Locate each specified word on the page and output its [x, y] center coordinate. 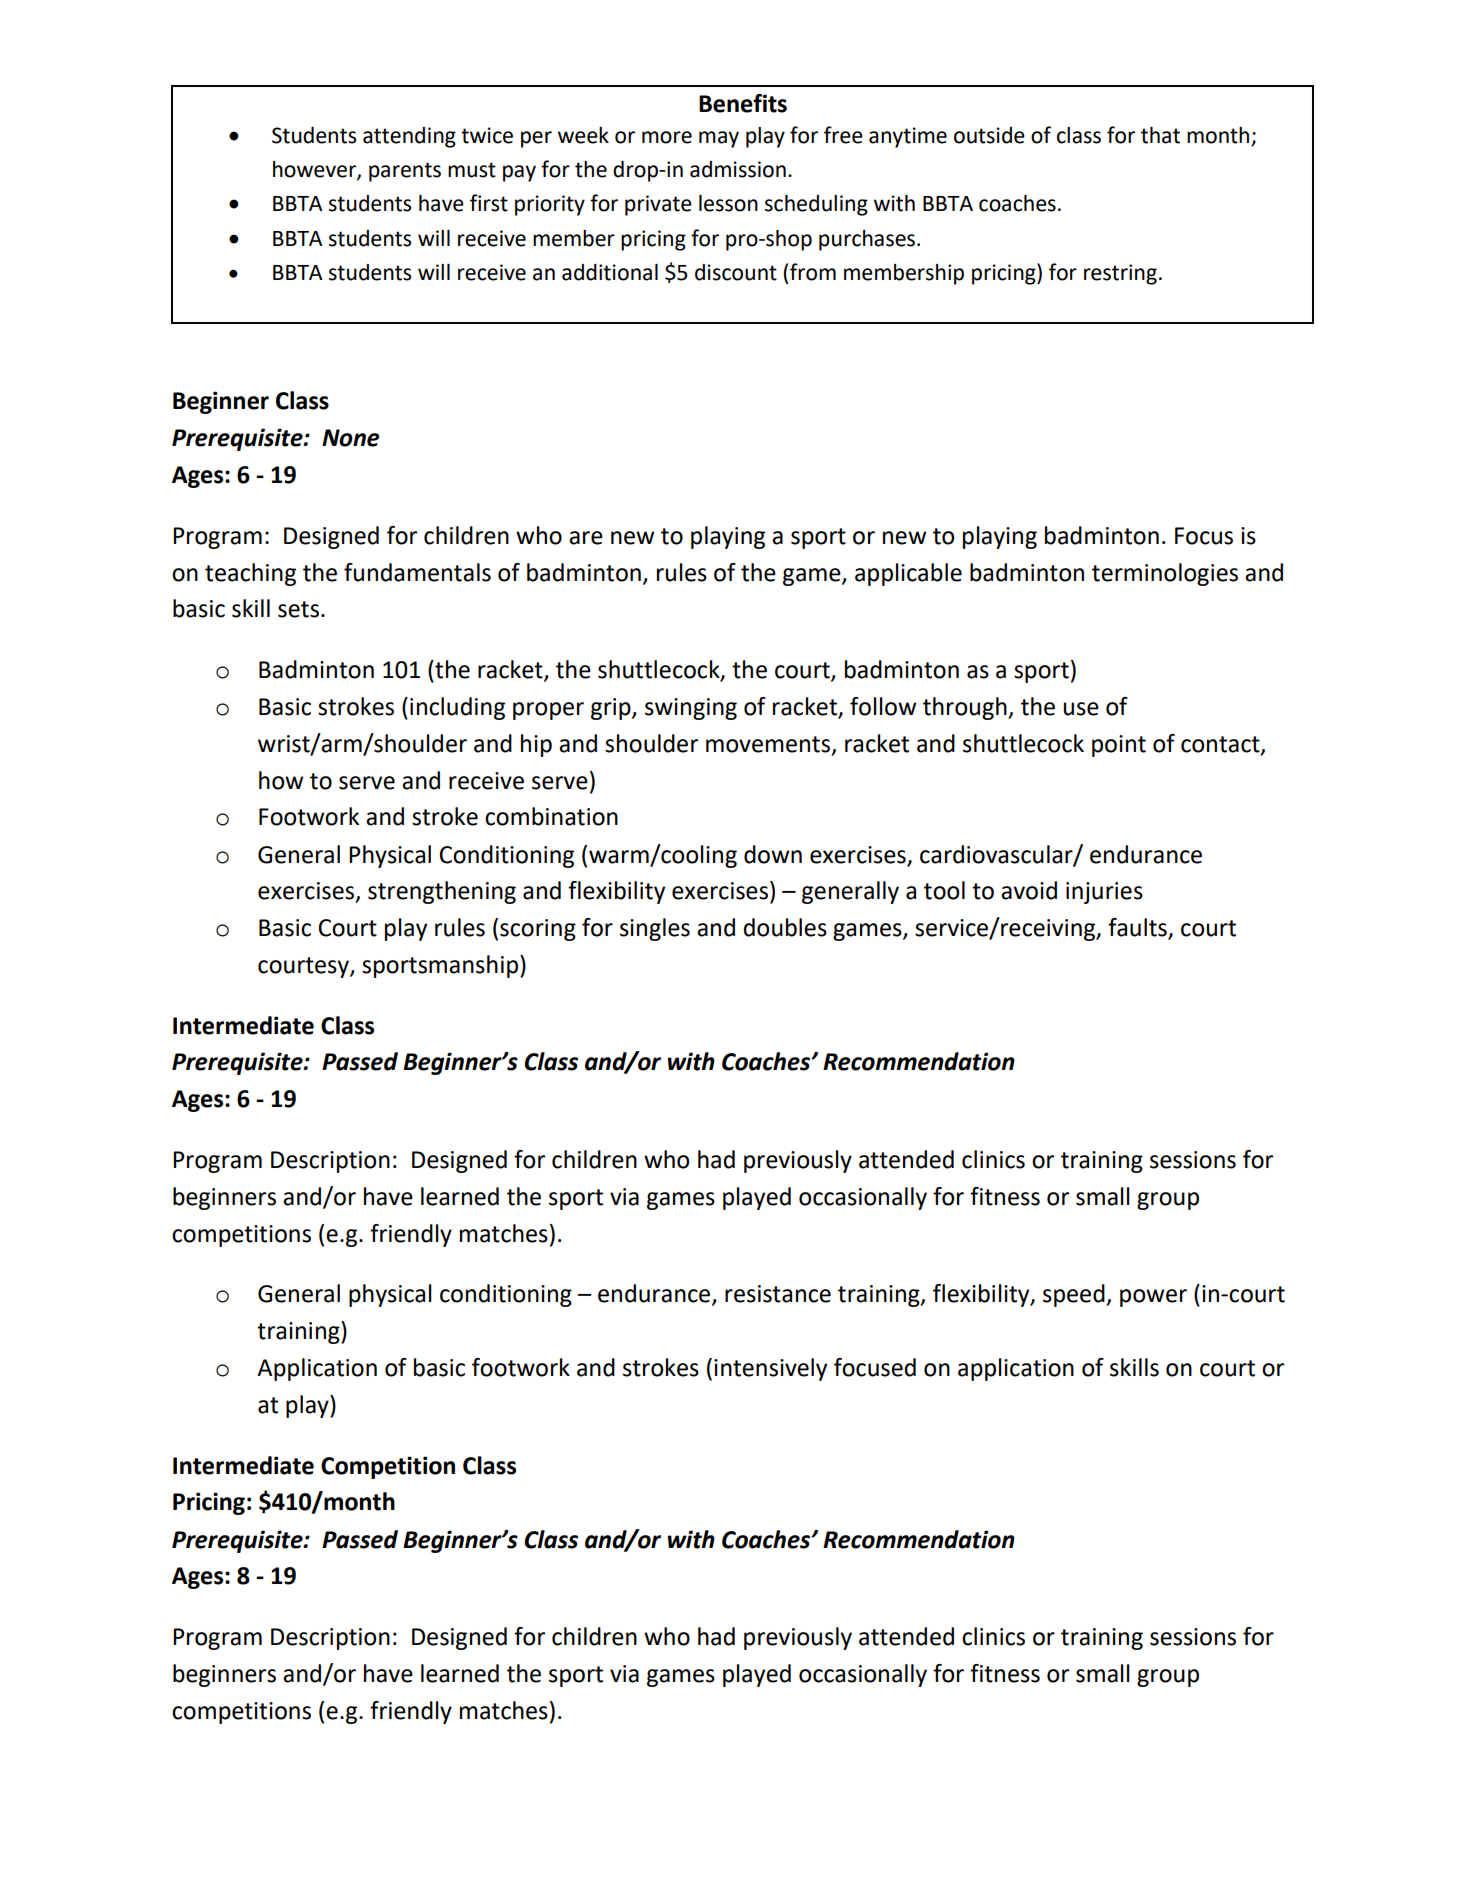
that [1160, 135]
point [1119, 746]
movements [768, 744]
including [457, 708]
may [719, 139]
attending [409, 137]
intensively [770, 1369]
